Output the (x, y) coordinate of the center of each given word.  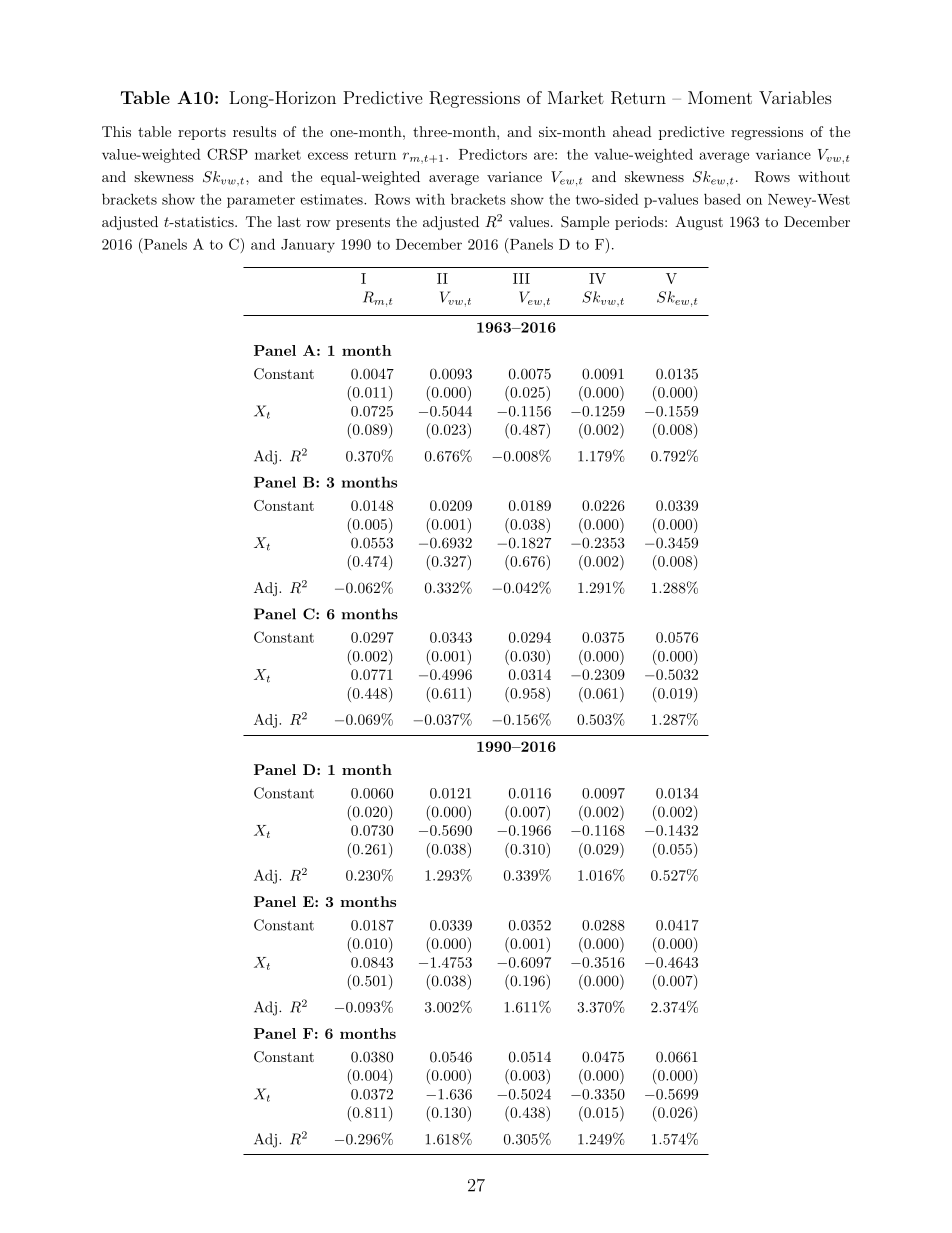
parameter (261, 201)
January (308, 246)
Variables (795, 97)
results (254, 131)
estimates (332, 199)
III (521, 278)
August (699, 223)
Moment (720, 97)
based (722, 199)
